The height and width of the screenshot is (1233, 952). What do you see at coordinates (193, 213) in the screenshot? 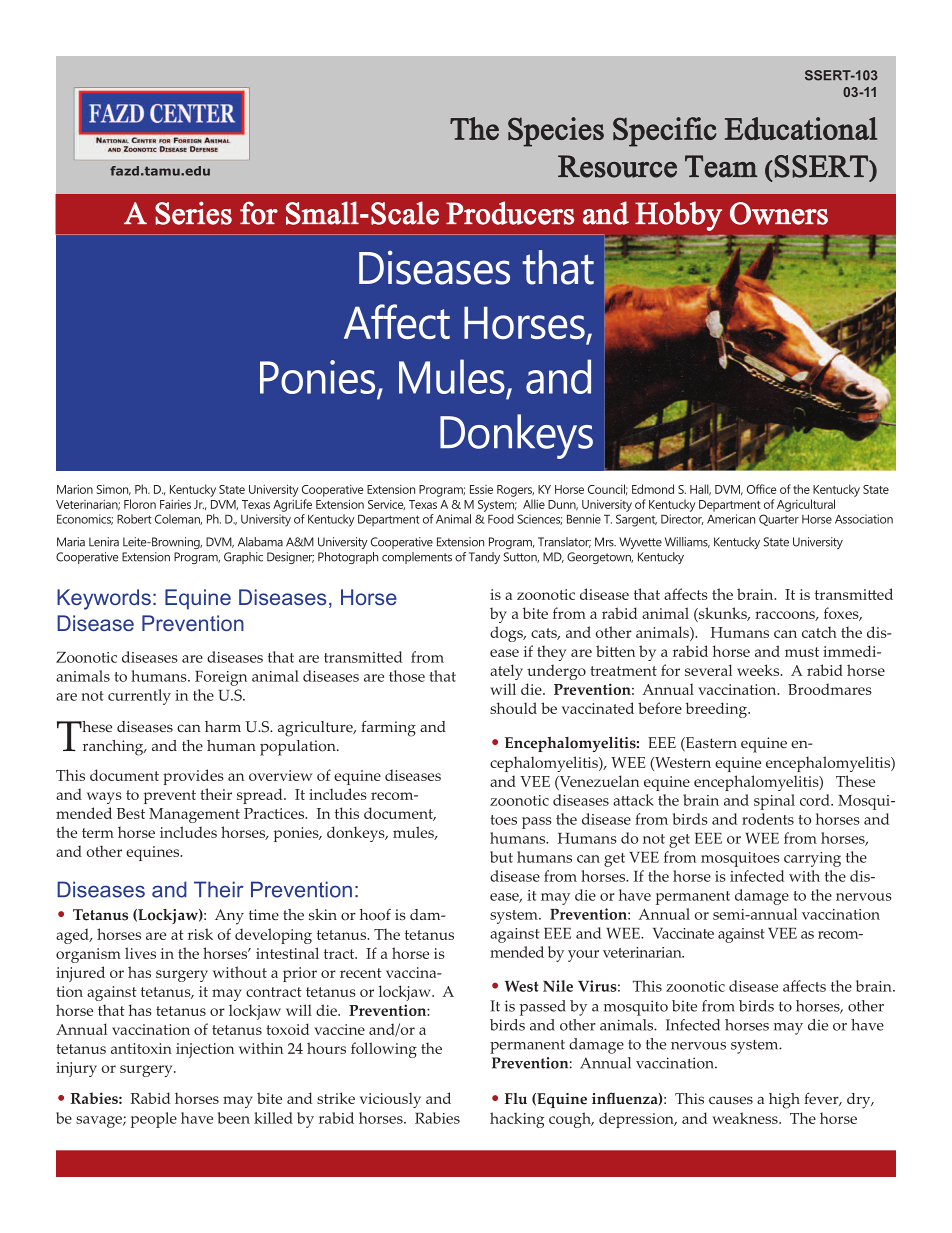
I see `Series` at bounding box center [193, 213].
